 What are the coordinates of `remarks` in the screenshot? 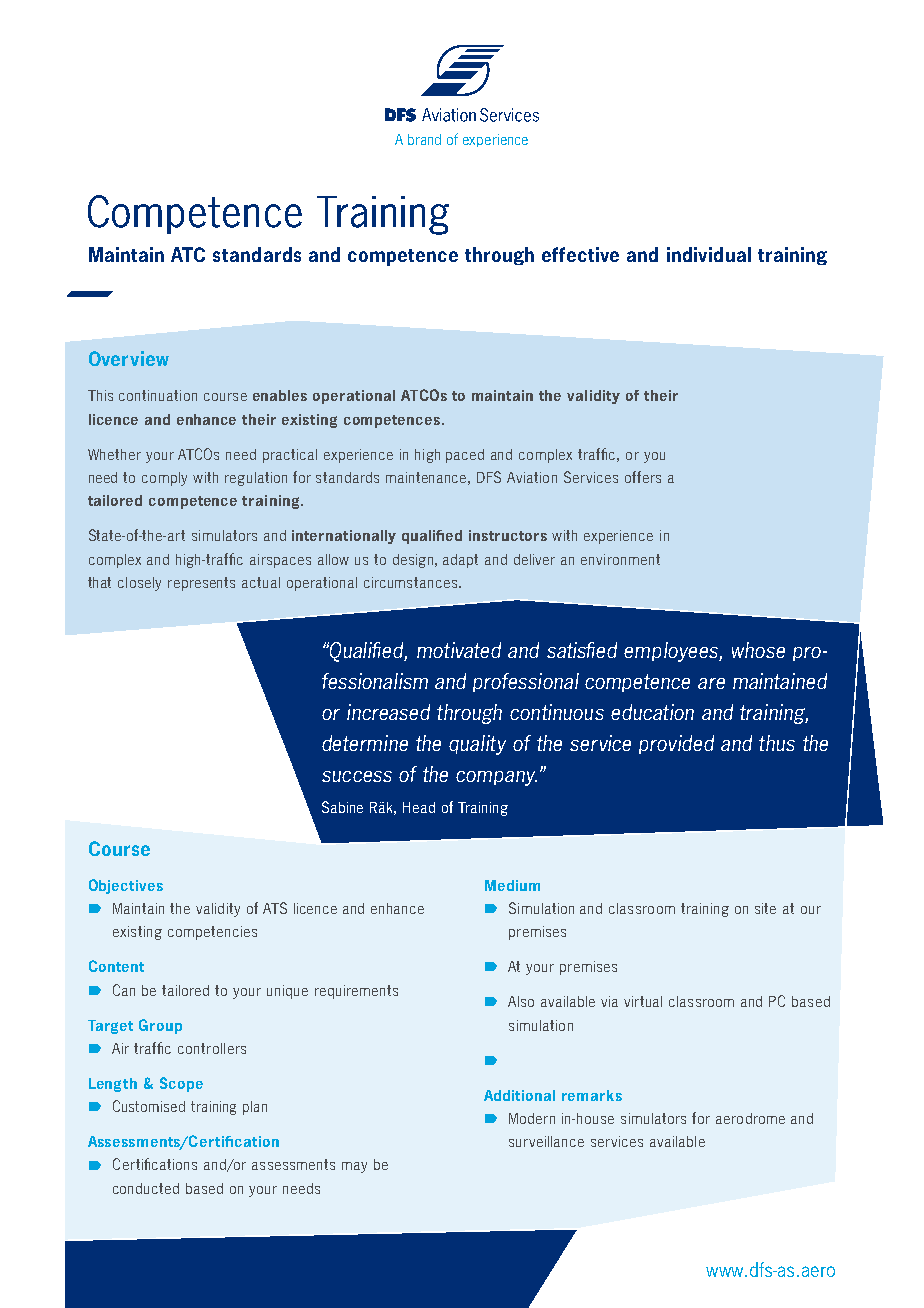 It's located at (592, 1095).
